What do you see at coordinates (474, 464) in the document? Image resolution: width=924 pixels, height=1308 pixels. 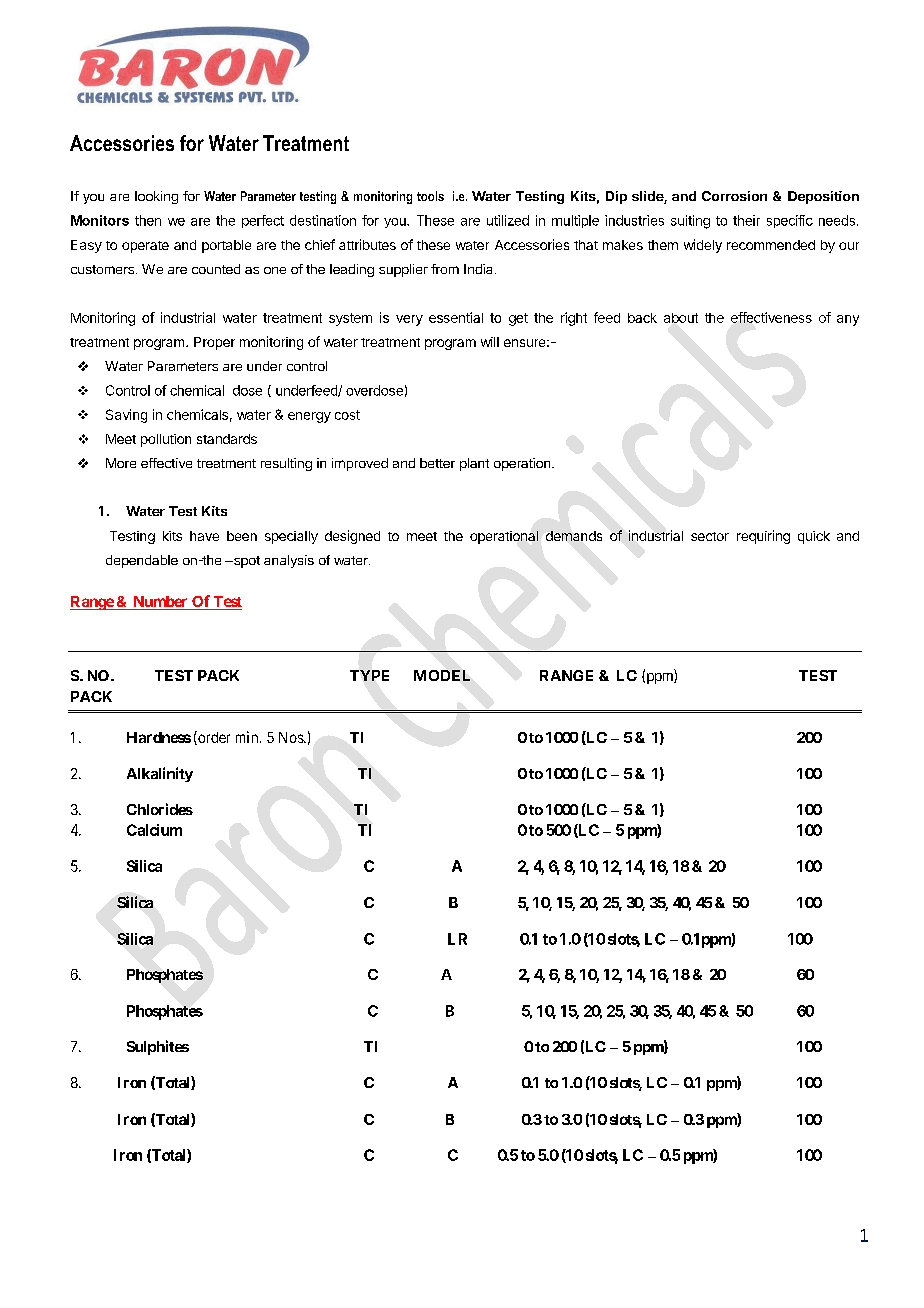 I see `plant` at bounding box center [474, 464].
